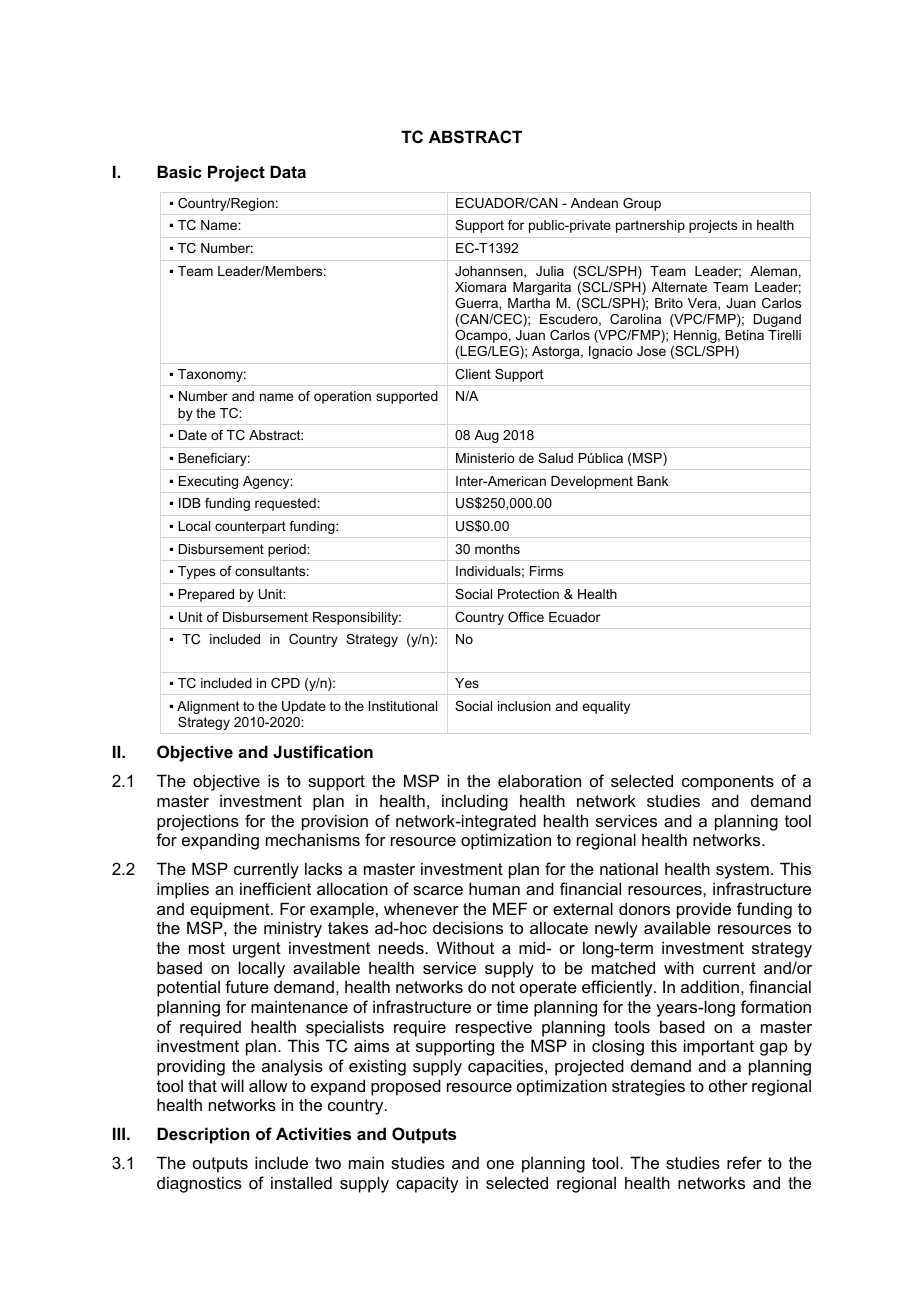 The width and height of the page is (924, 1308). I want to click on needs, so click(402, 947).
